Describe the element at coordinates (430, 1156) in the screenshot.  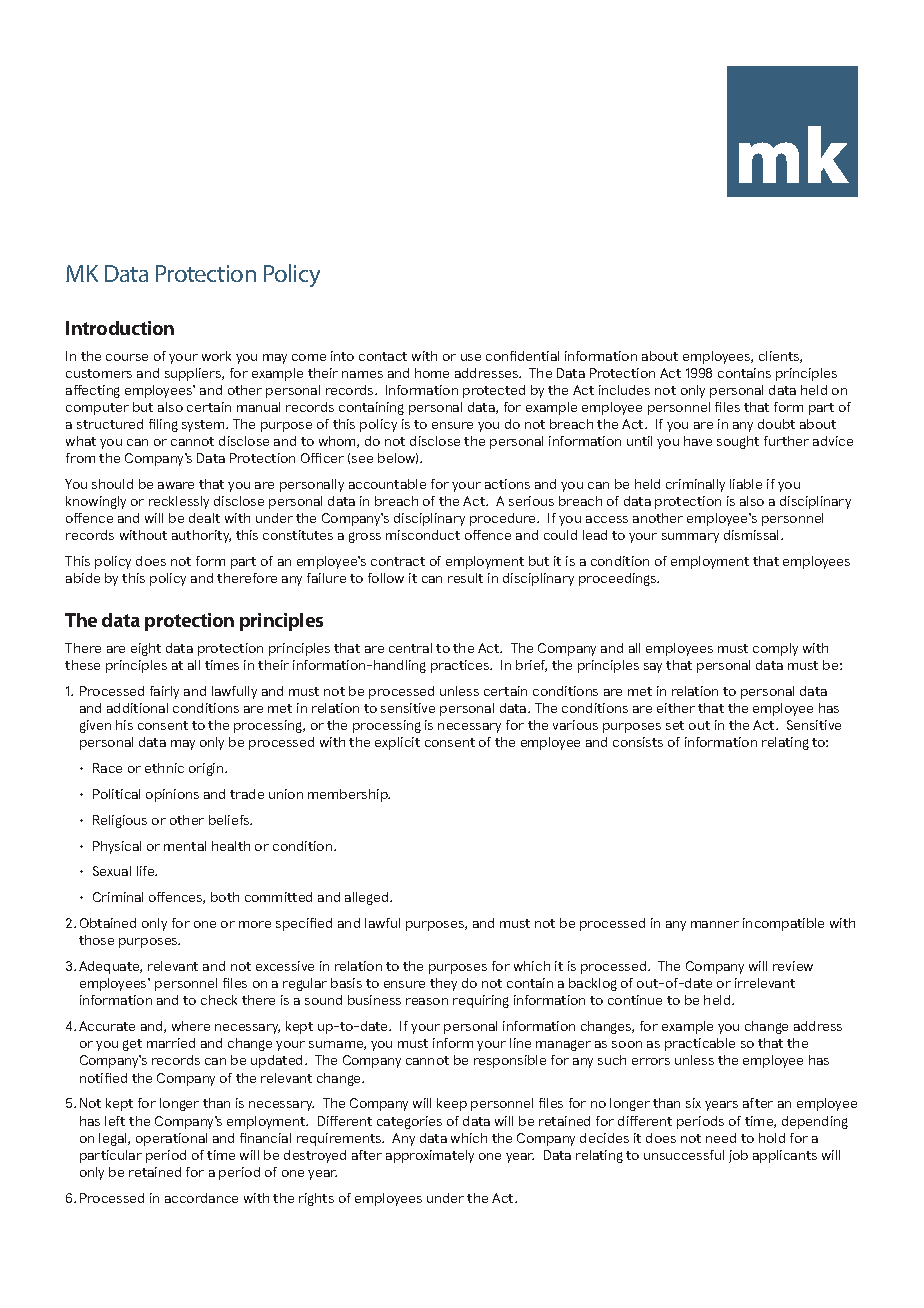
I see `approximately` at that location.
